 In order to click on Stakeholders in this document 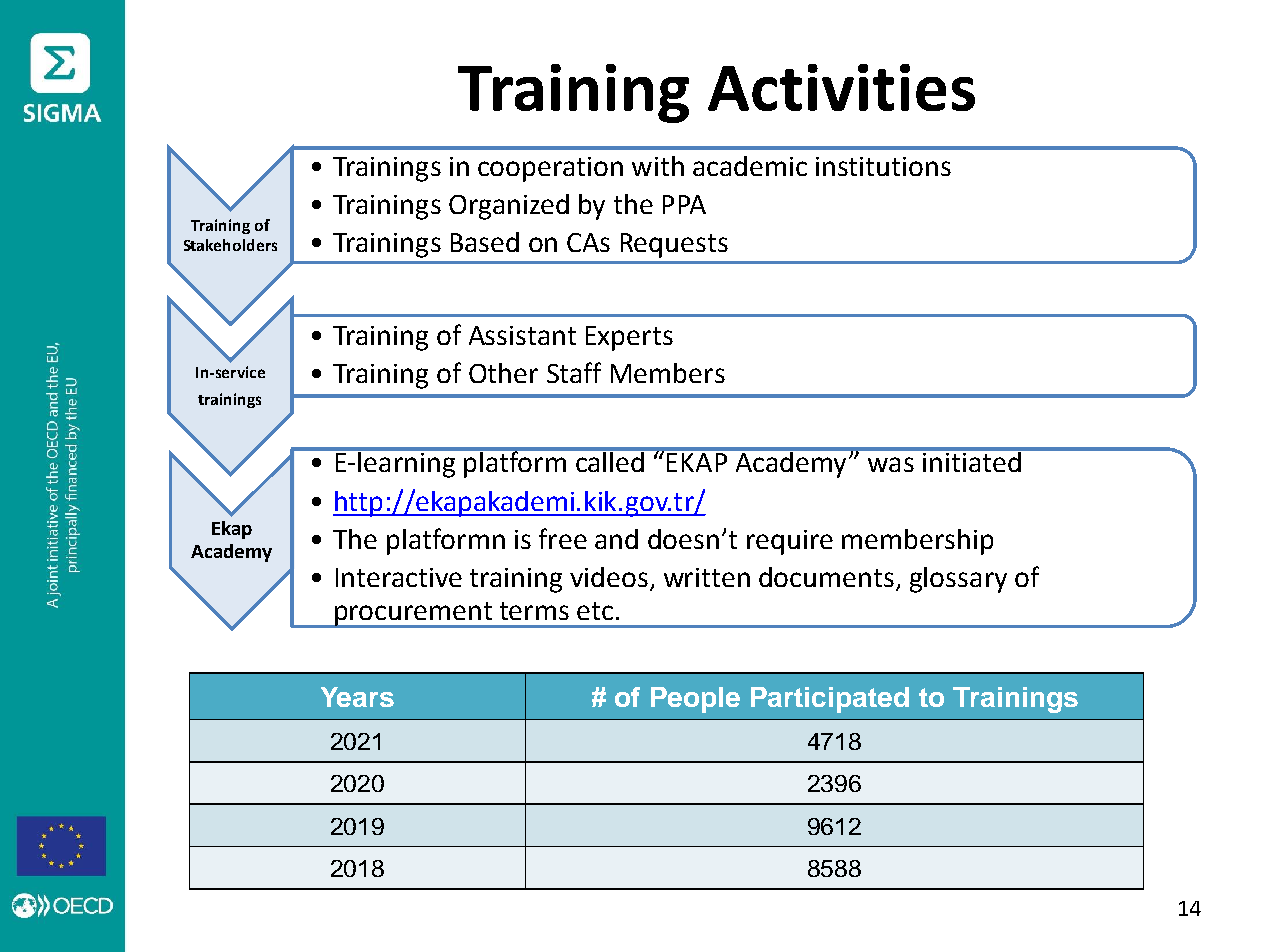, I will do `click(230, 245)`.
